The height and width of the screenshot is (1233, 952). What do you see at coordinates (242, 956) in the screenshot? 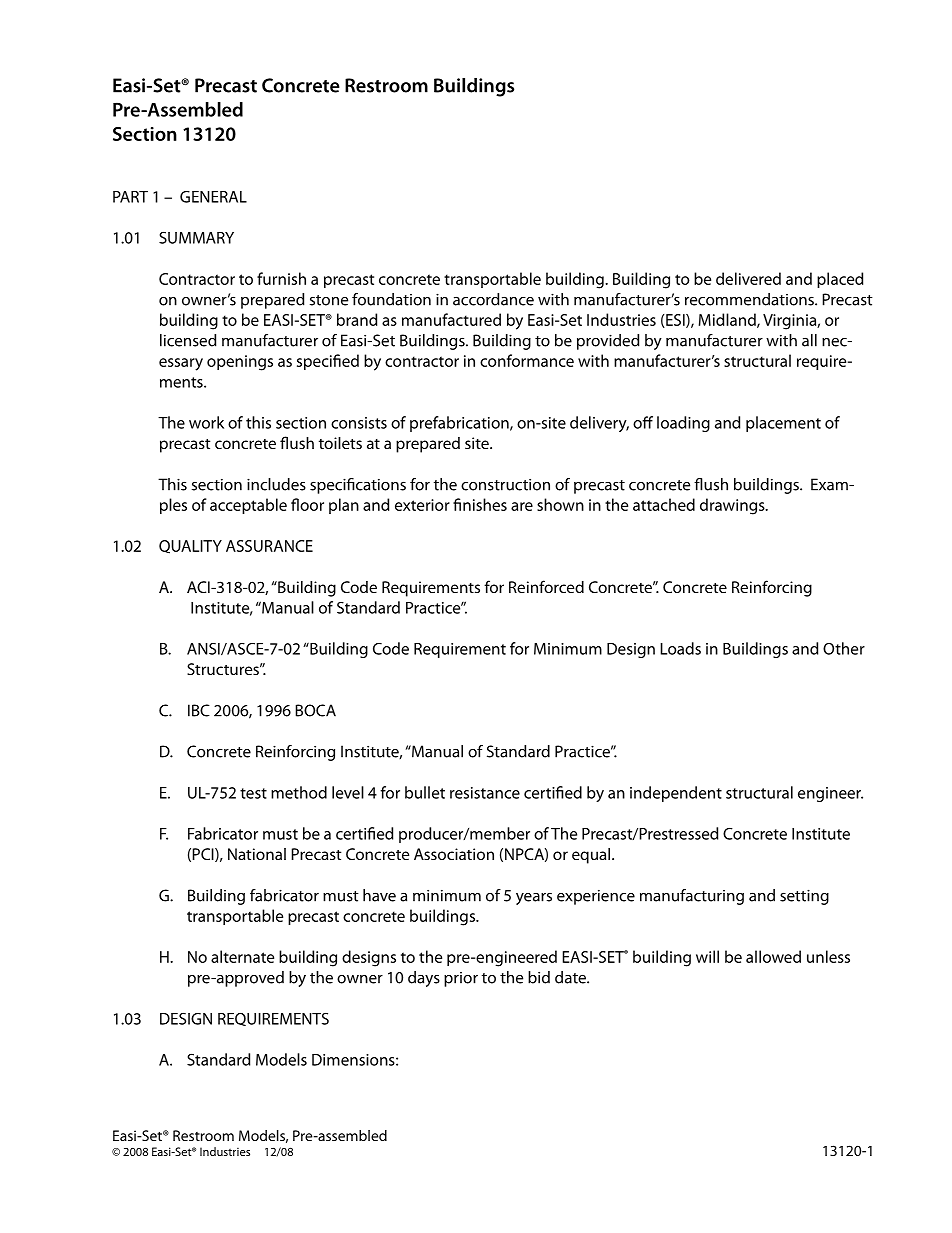
I see `alternate` at bounding box center [242, 956].
